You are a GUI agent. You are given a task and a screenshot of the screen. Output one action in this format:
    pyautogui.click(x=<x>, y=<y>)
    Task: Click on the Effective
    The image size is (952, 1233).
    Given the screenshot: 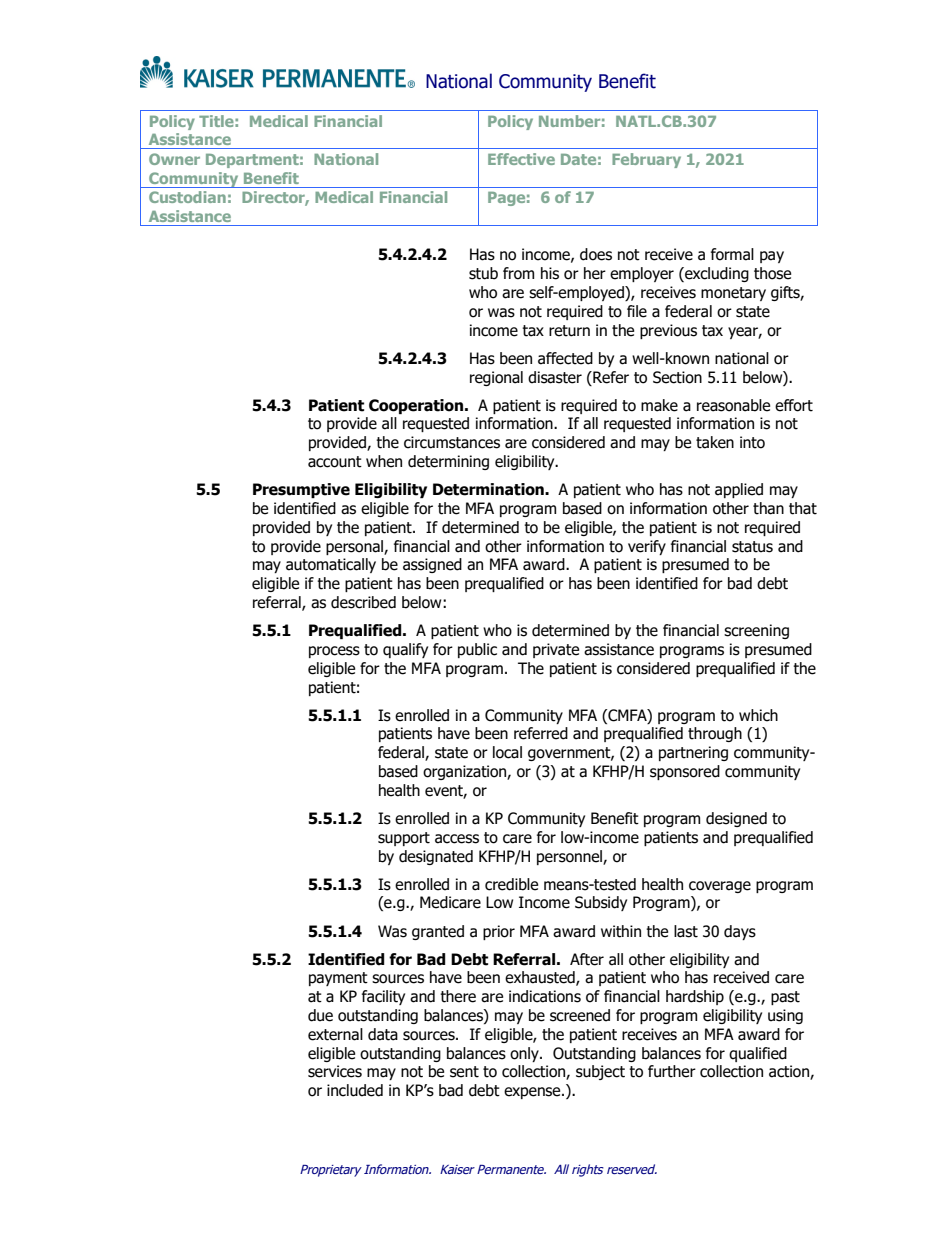 What is the action you would take?
    pyautogui.click(x=521, y=159)
